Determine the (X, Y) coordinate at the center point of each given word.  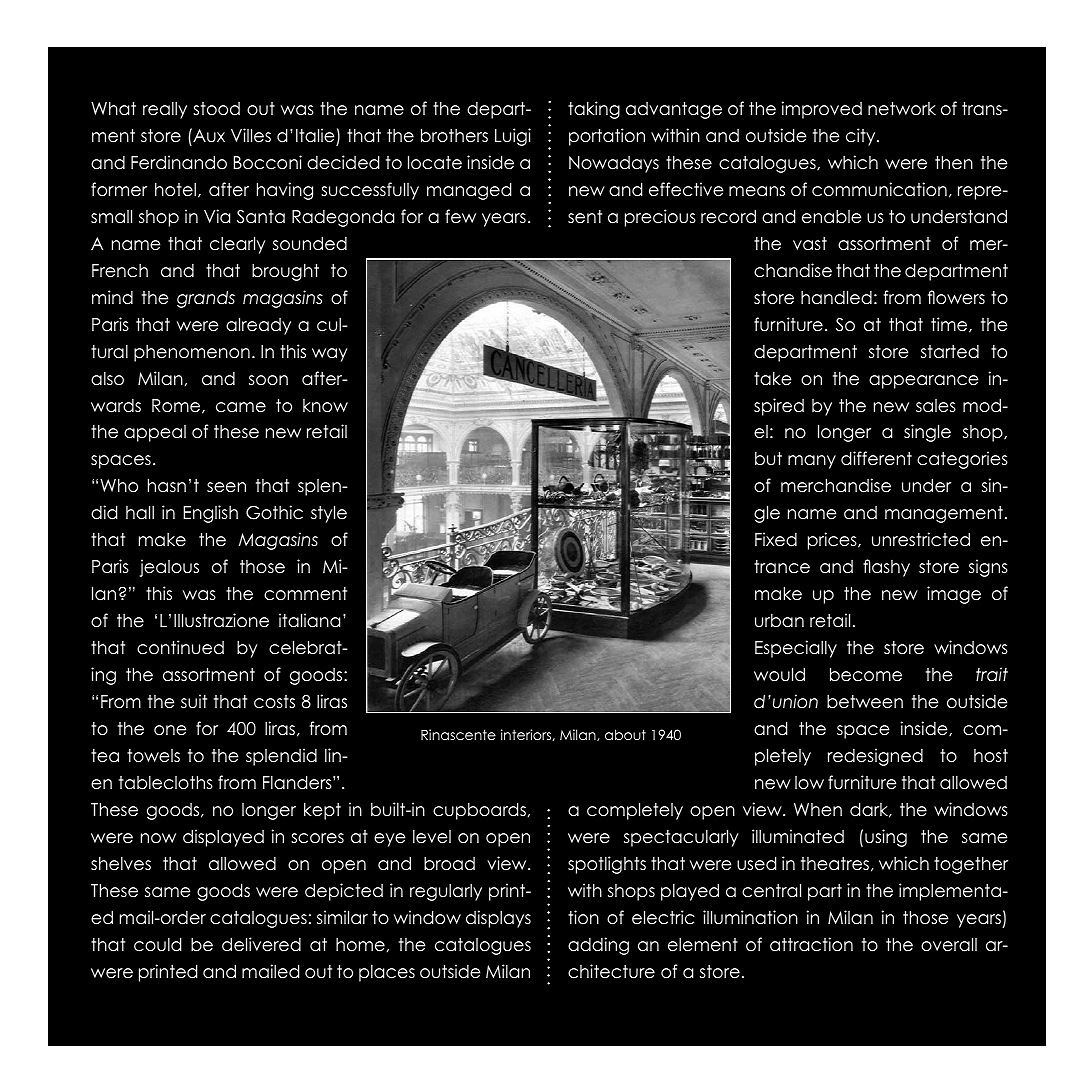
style (329, 514)
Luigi (513, 137)
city (862, 137)
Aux (208, 135)
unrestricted (921, 539)
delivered (261, 944)
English (210, 514)
